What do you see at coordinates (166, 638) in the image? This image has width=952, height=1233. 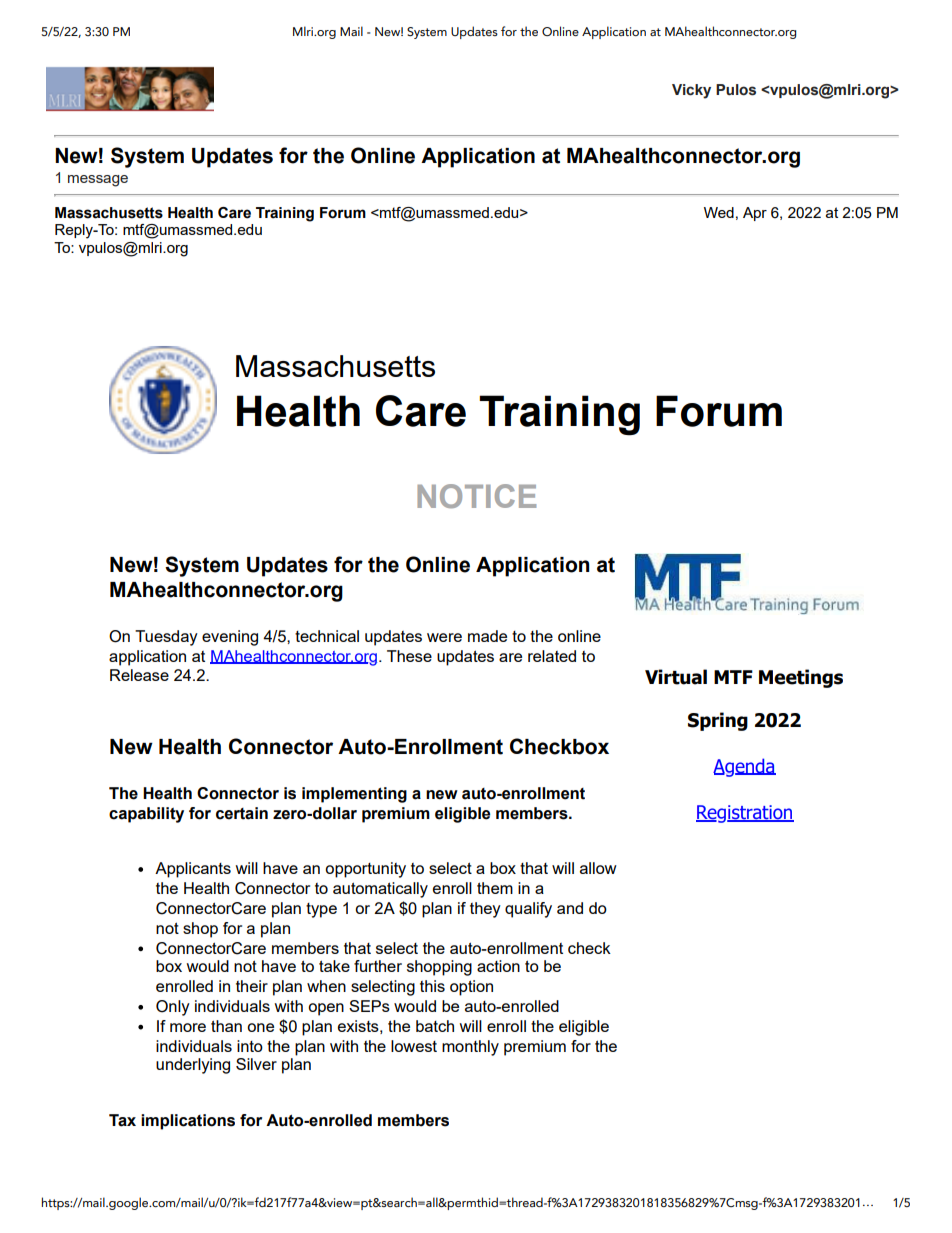 I see `Tuesday` at bounding box center [166, 638].
